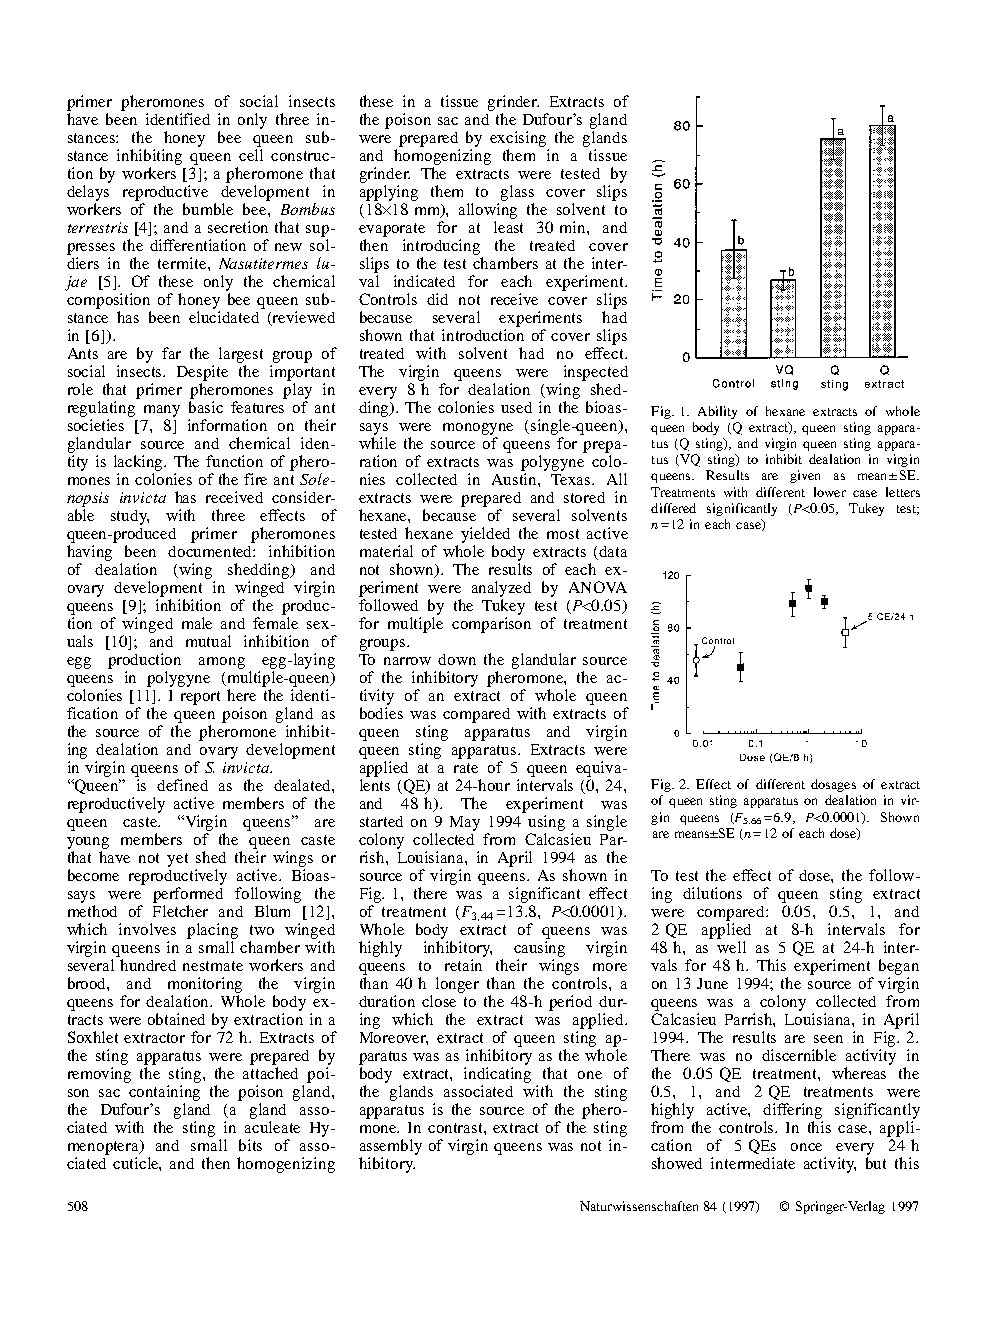 The width and height of the document is (992, 1326). Describe the element at coordinates (833, 785) in the document. I see `dosages` at that location.
